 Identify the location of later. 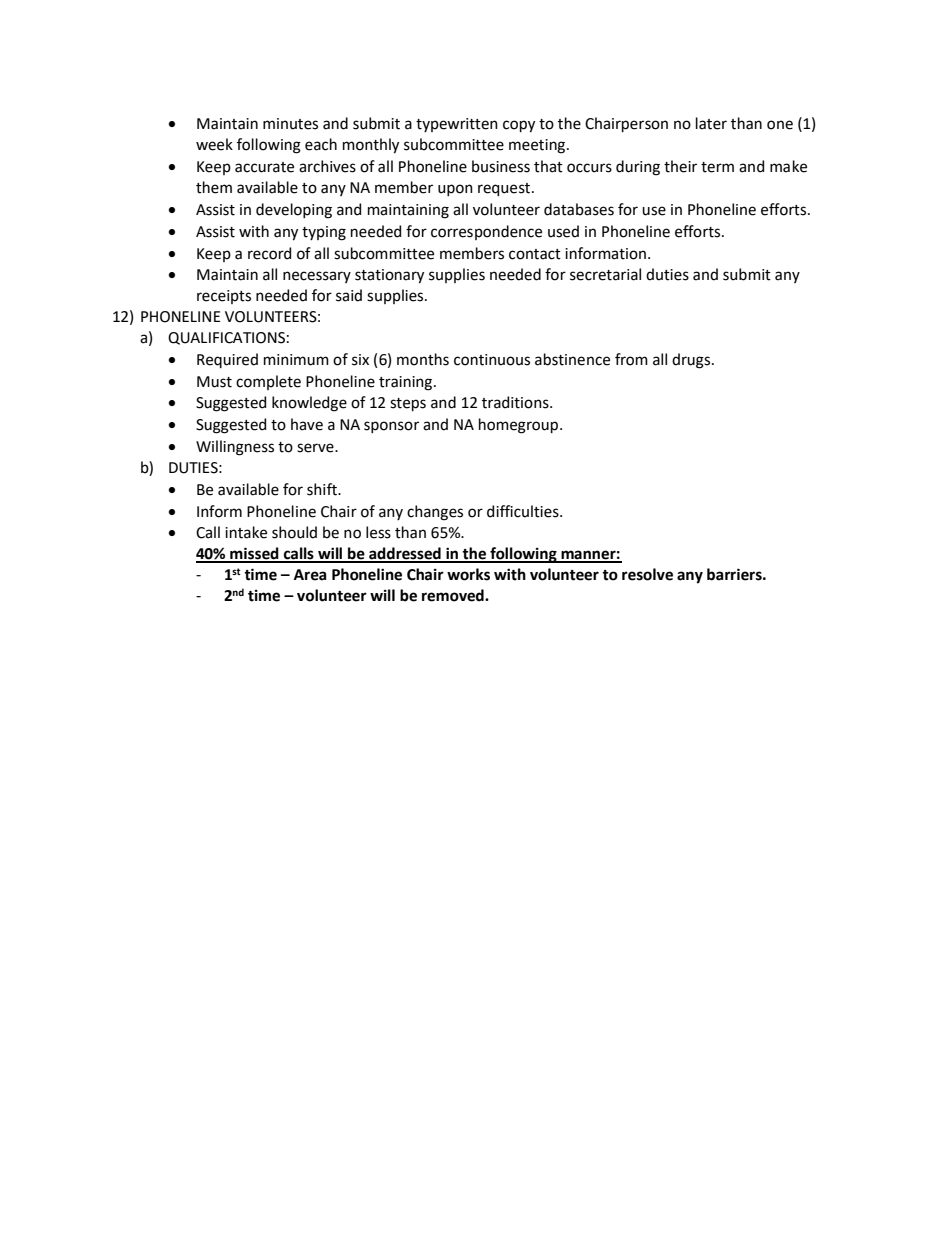
(711, 123).
